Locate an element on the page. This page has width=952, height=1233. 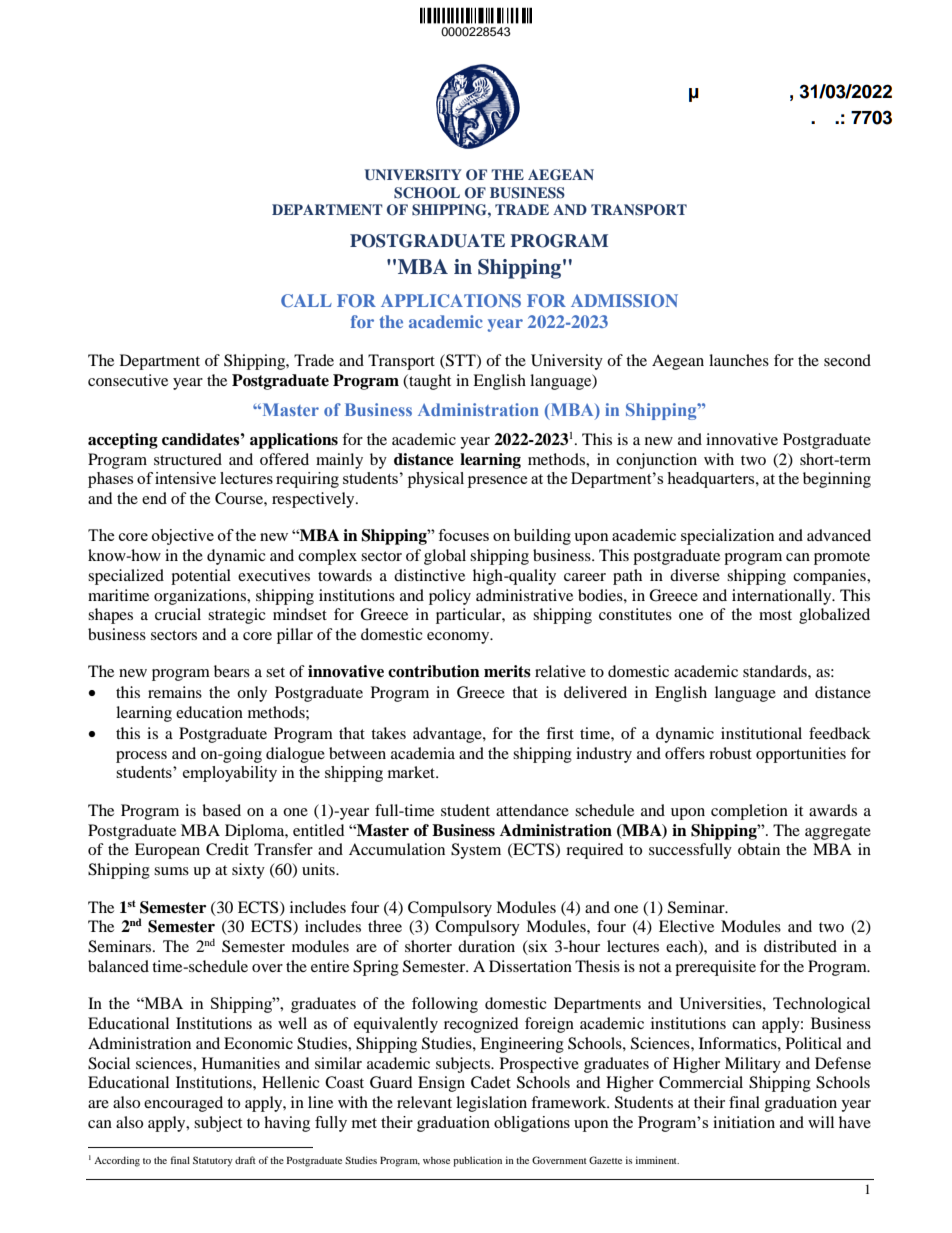
consecutive is located at coordinates (128, 380).
